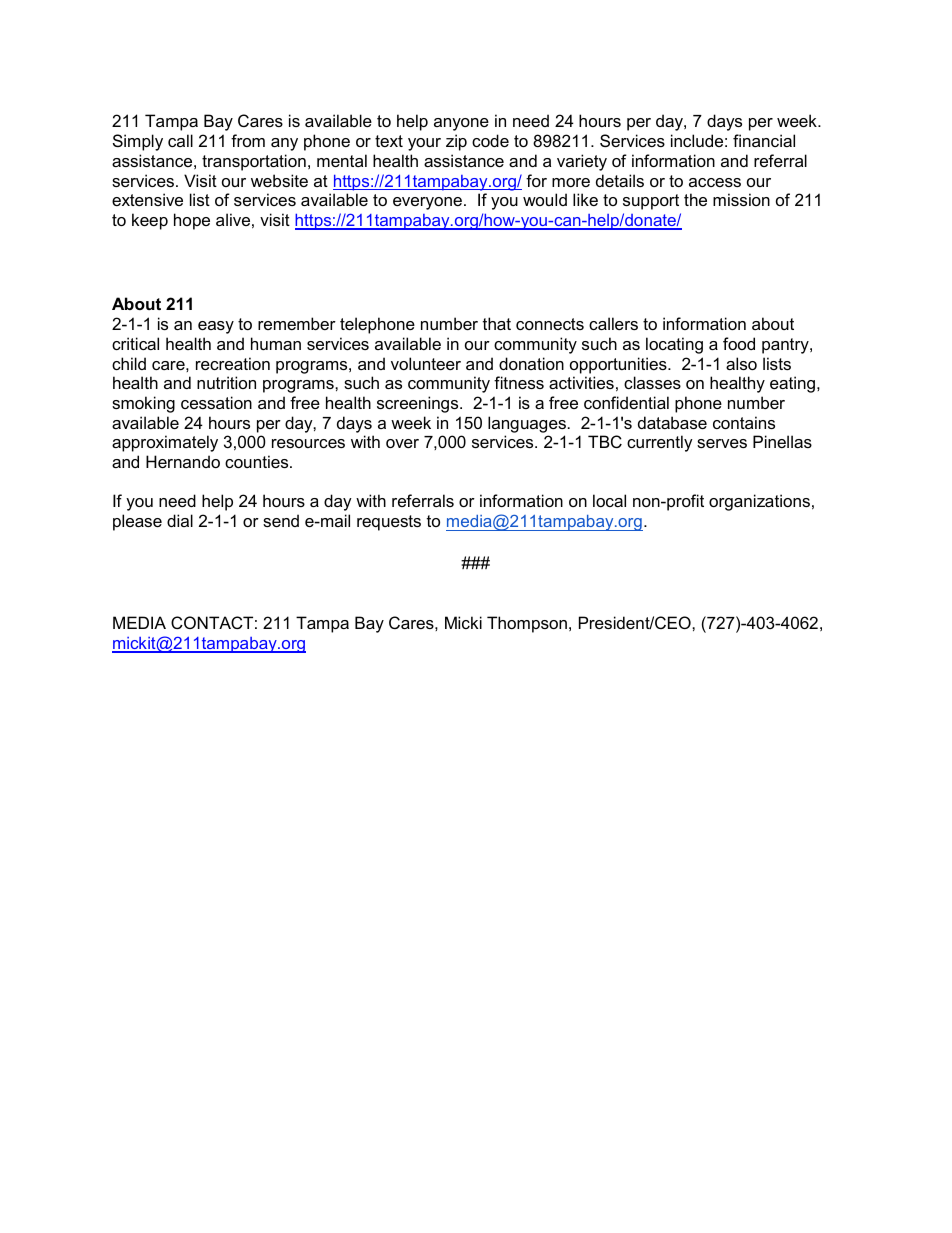  What do you see at coordinates (527, 624) in the screenshot?
I see `Thompson` at bounding box center [527, 624].
